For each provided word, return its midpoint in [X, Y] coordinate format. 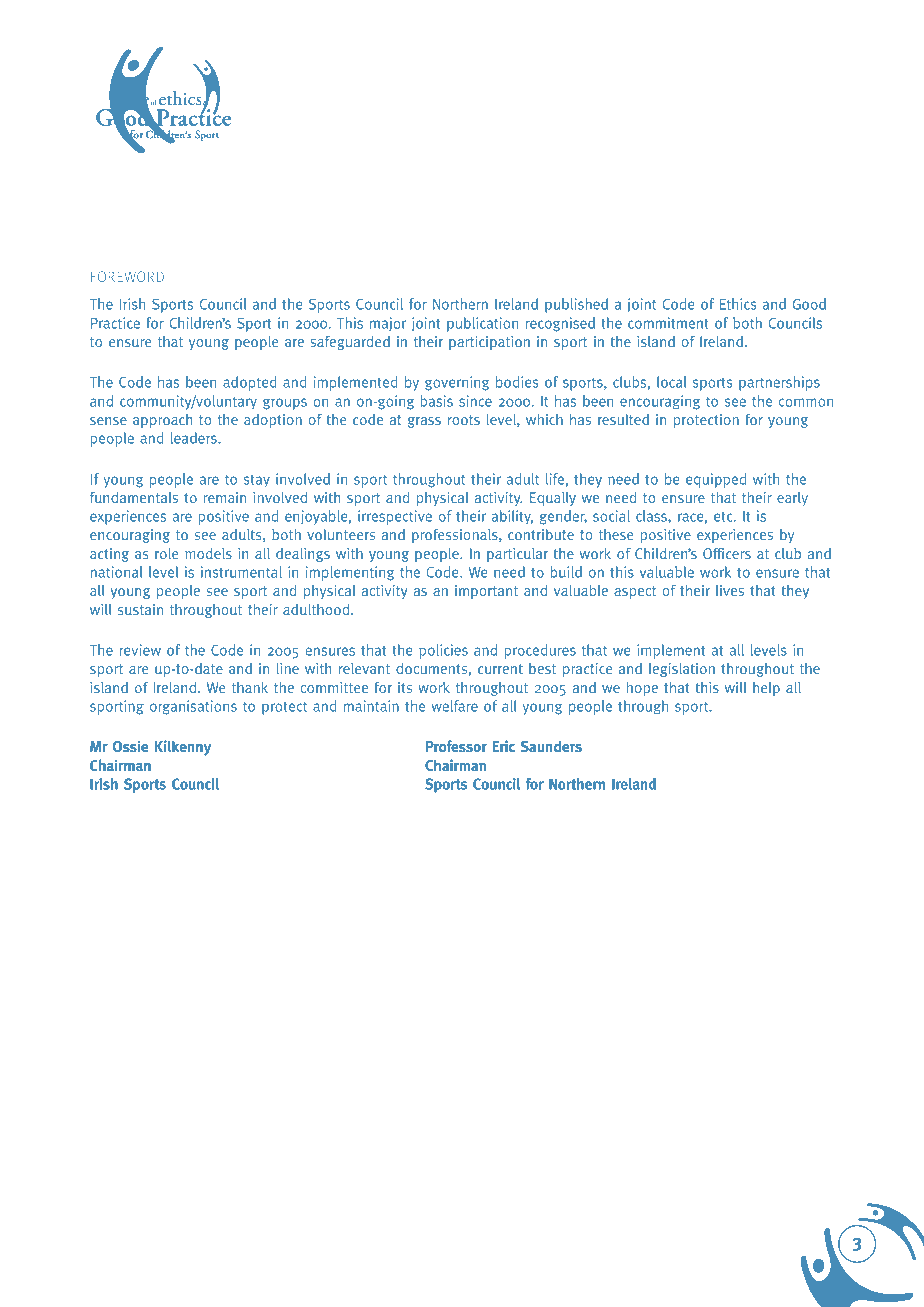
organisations [193, 707]
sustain [140, 609]
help [766, 689]
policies [443, 651]
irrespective [395, 517]
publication [482, 324]
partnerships [779, 383]
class [652, 516]
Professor [456, 746]
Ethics [738, 304]
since [475, 401]
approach [162, 421]
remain [225, 497]
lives [730, 590]
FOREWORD [127, 276]
